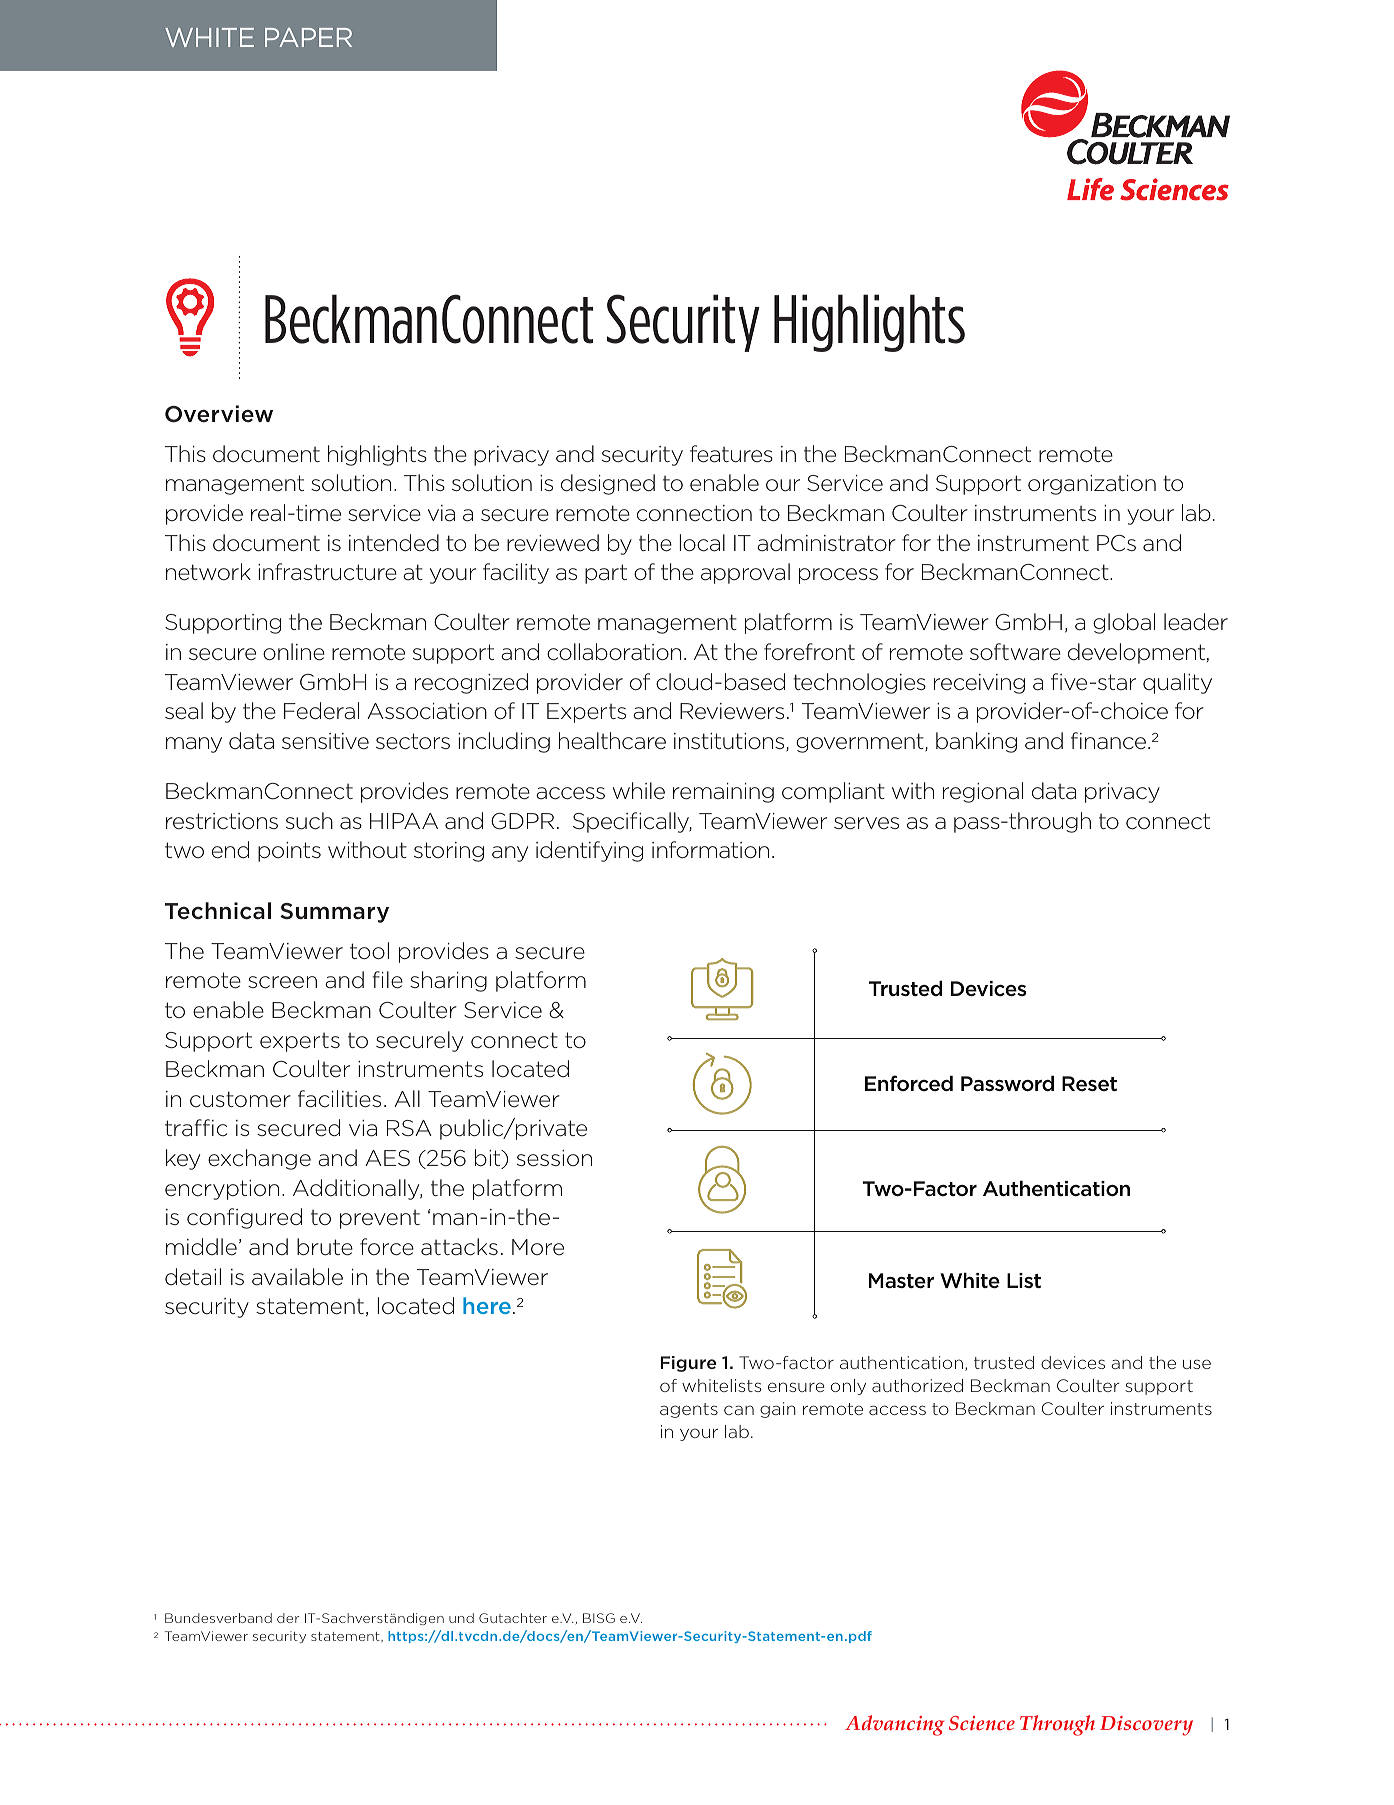 This screenshot has width=1394, height=1805. Describe the element at coordinates (731, 454) in the screenshot. I see `features` at that location.
